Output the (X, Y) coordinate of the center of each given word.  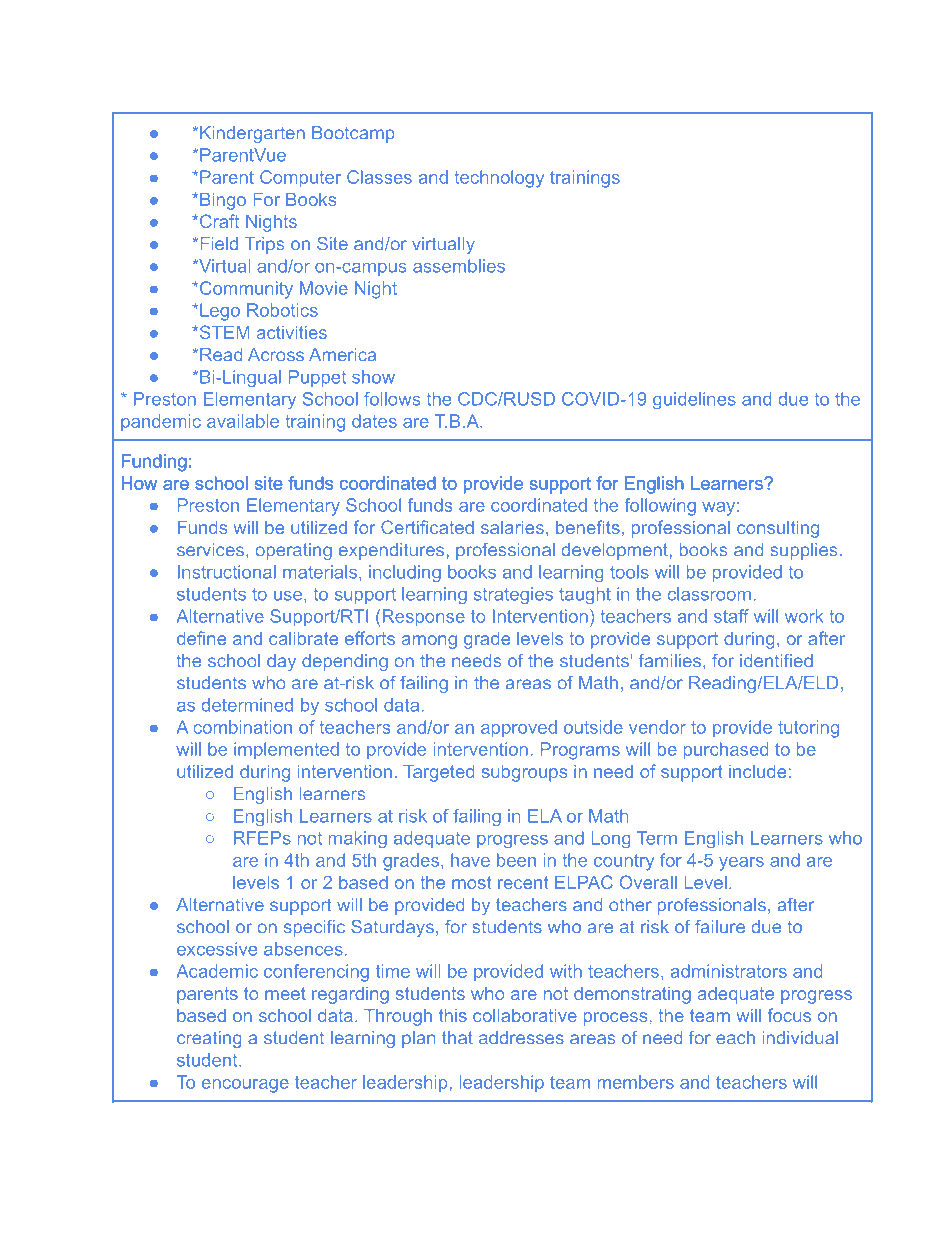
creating (209, 1039)
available (243, 421)
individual (800, 1037)
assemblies (459, 266)
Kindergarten (252, 134)
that (457, 1037)
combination (242, 727)
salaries (512, 527)
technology (499, 179)
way (718, 509)
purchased (726, 751)
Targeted (438, 773)
